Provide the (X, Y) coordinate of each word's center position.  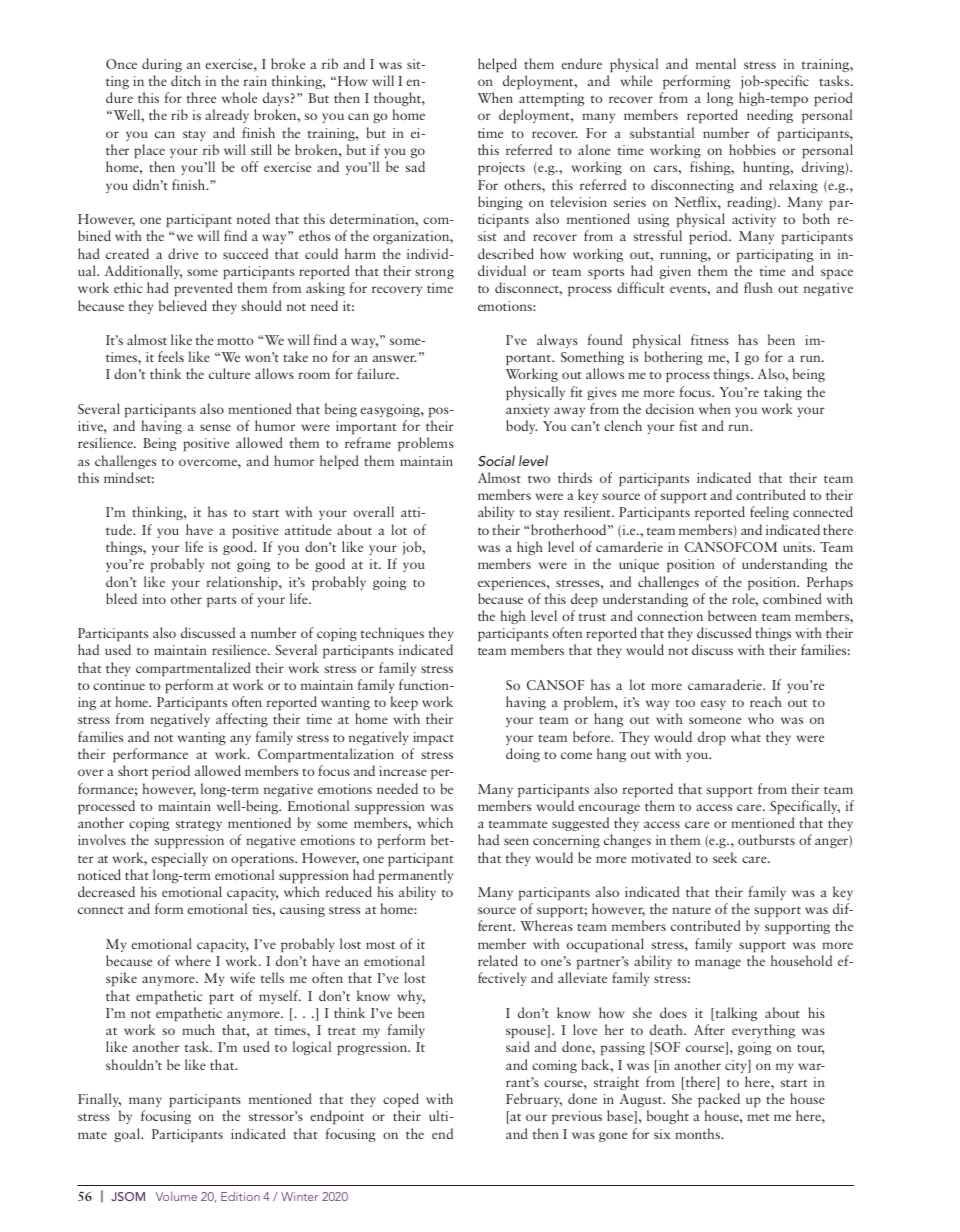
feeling (769, 513)
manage (718, 964)
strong (434, 273)
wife (242, 977)
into (154, 599)
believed (183, 305)
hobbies (752, 149)
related (498, 960)
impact (433, 738)
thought (398, 101)
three (201, 97)
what (746, 736)
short (133, 770)
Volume (176, 1196)
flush (758, 287)
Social (496, 460)
